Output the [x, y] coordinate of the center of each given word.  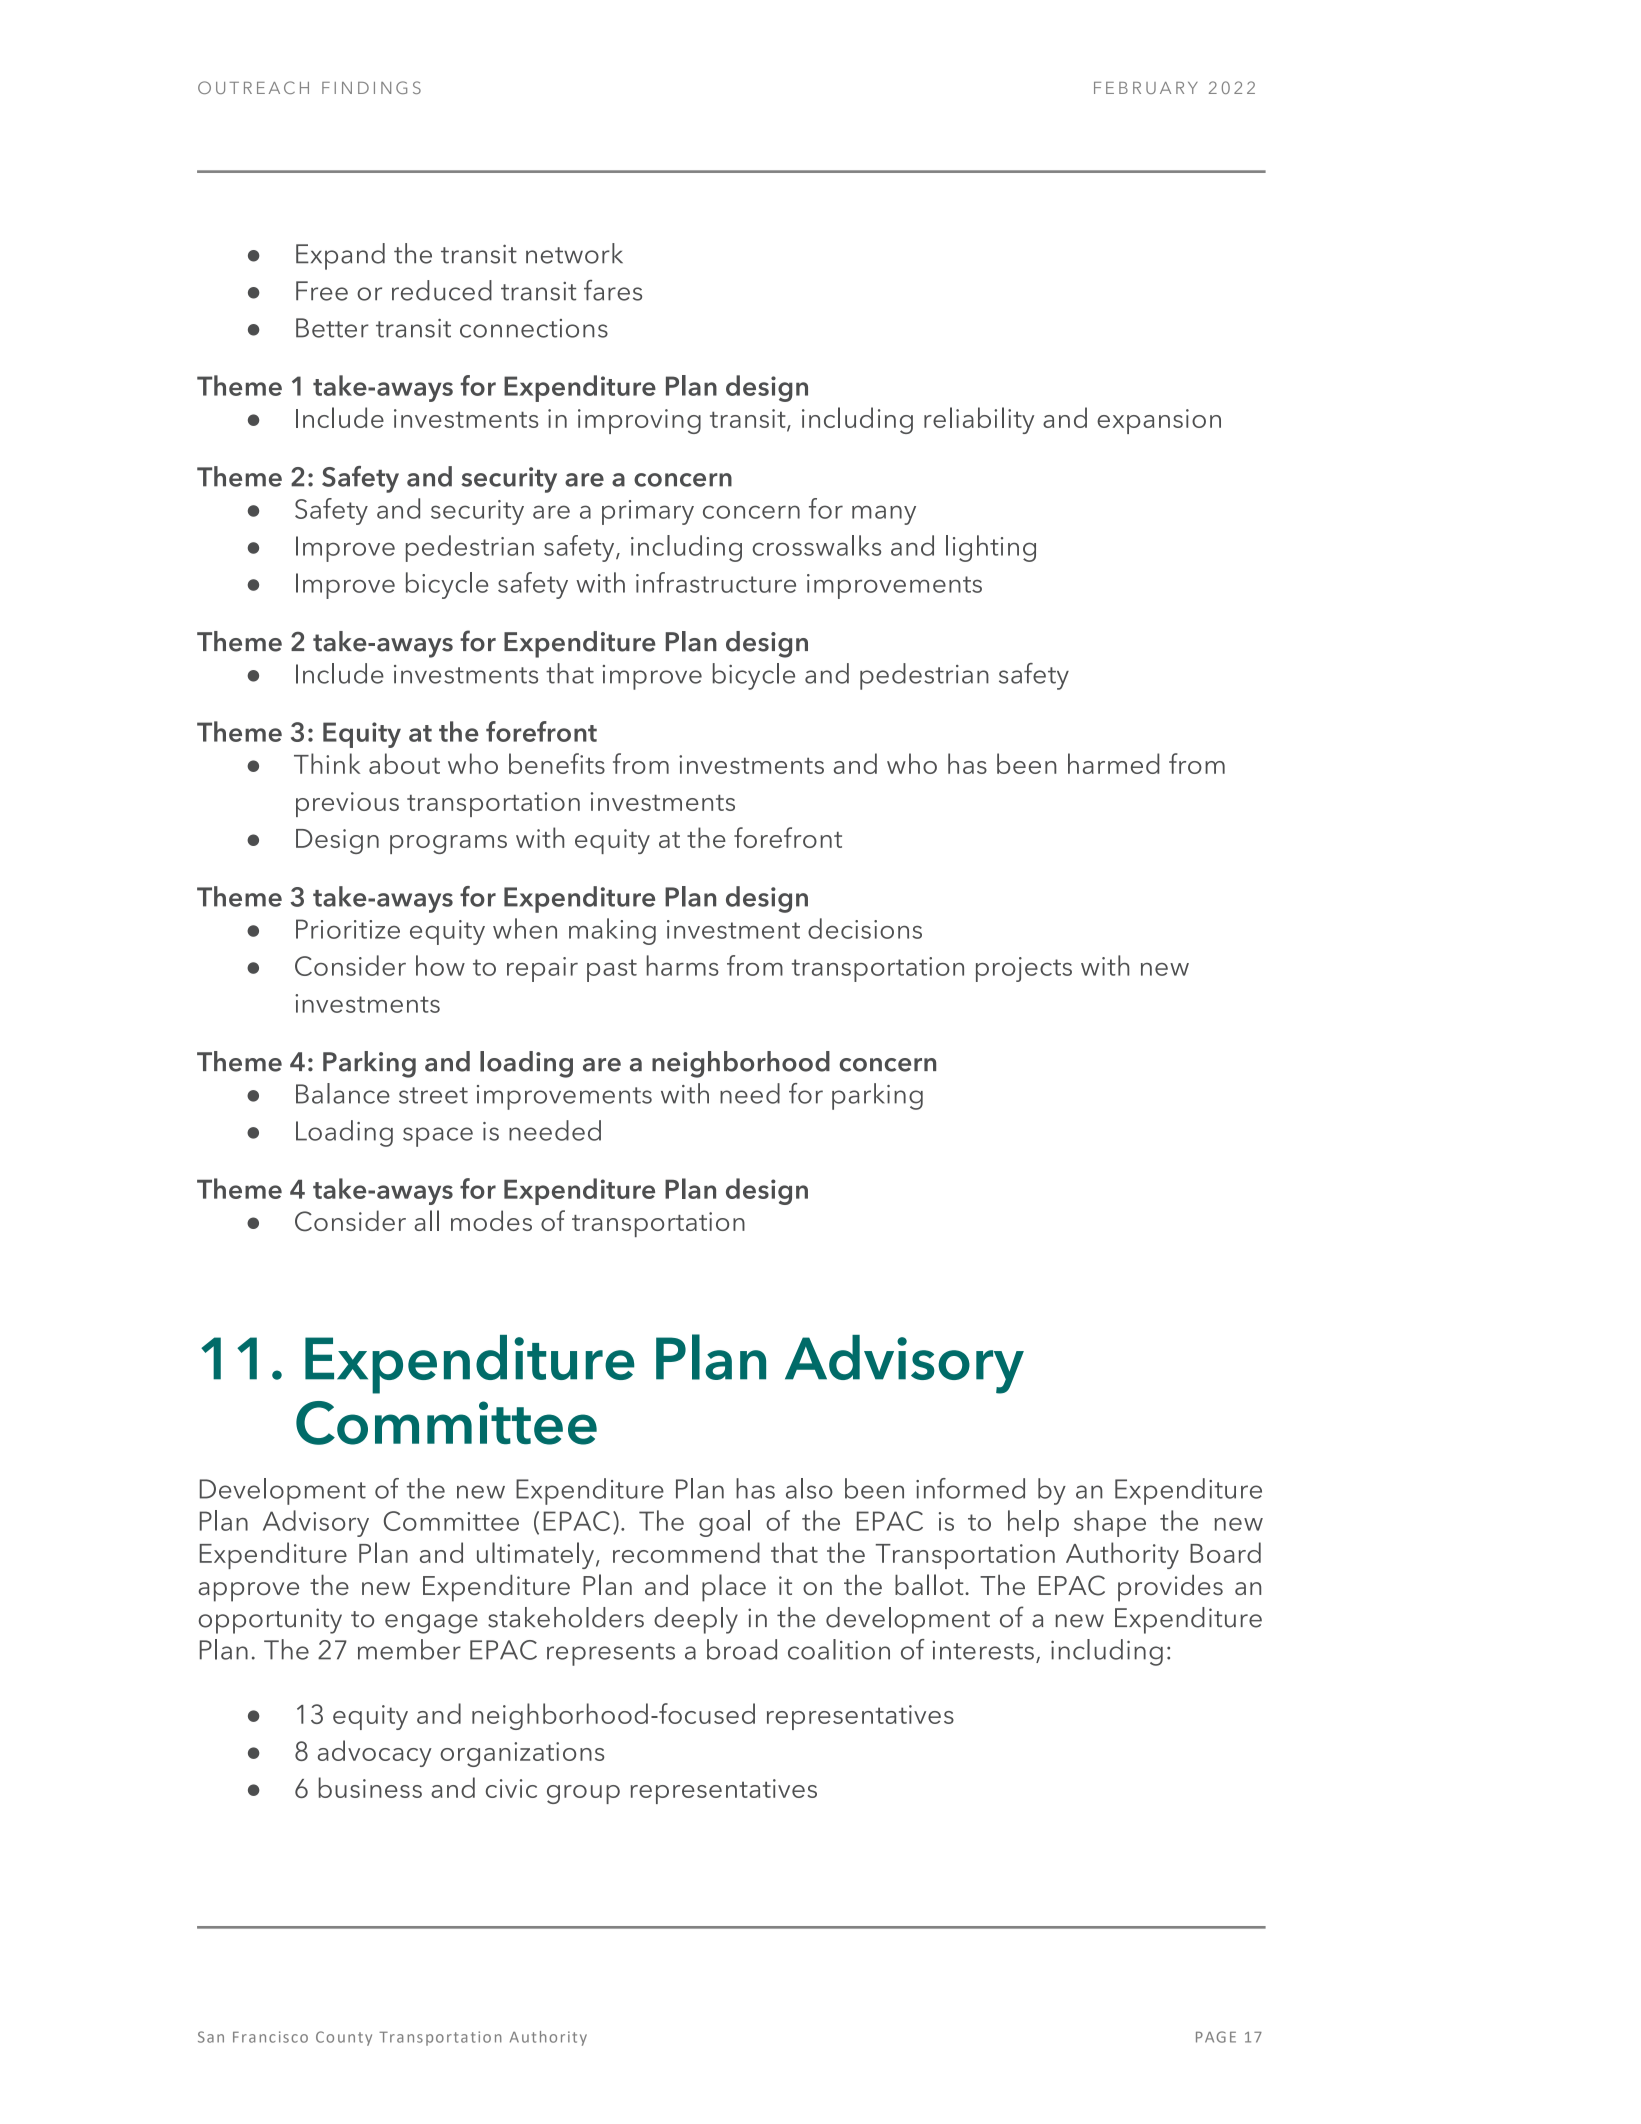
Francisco [270, 2037]
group [583, 1794]
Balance [343, 1093]
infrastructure [716, 582]
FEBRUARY [1146, 88]
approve [248, 1592]
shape [1110, 1523]
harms [683, 965]
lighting [991, 548]
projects [1024, 969]
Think [327, 763]
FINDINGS [371, 87]
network [574, 253]
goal [724, 1523]
